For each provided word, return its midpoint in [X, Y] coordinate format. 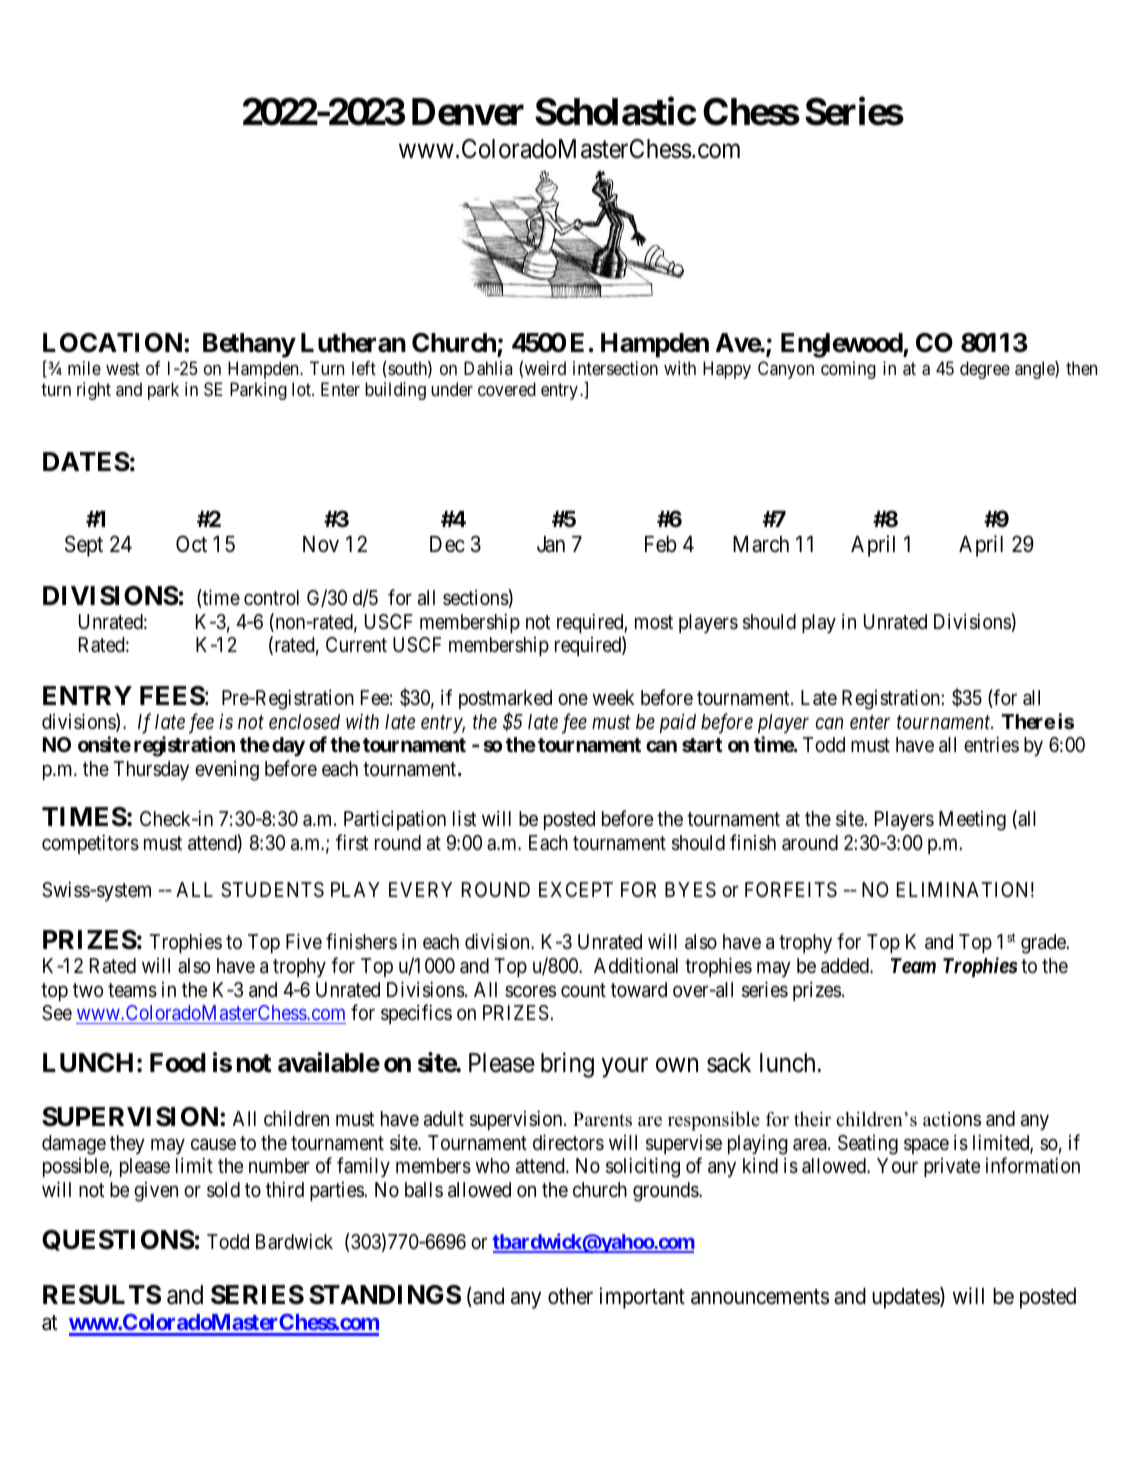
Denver [468, 112]
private [952, 1167]
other [570, 1296]
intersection [615, 368]
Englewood [842, 345]
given [156, 1192]
